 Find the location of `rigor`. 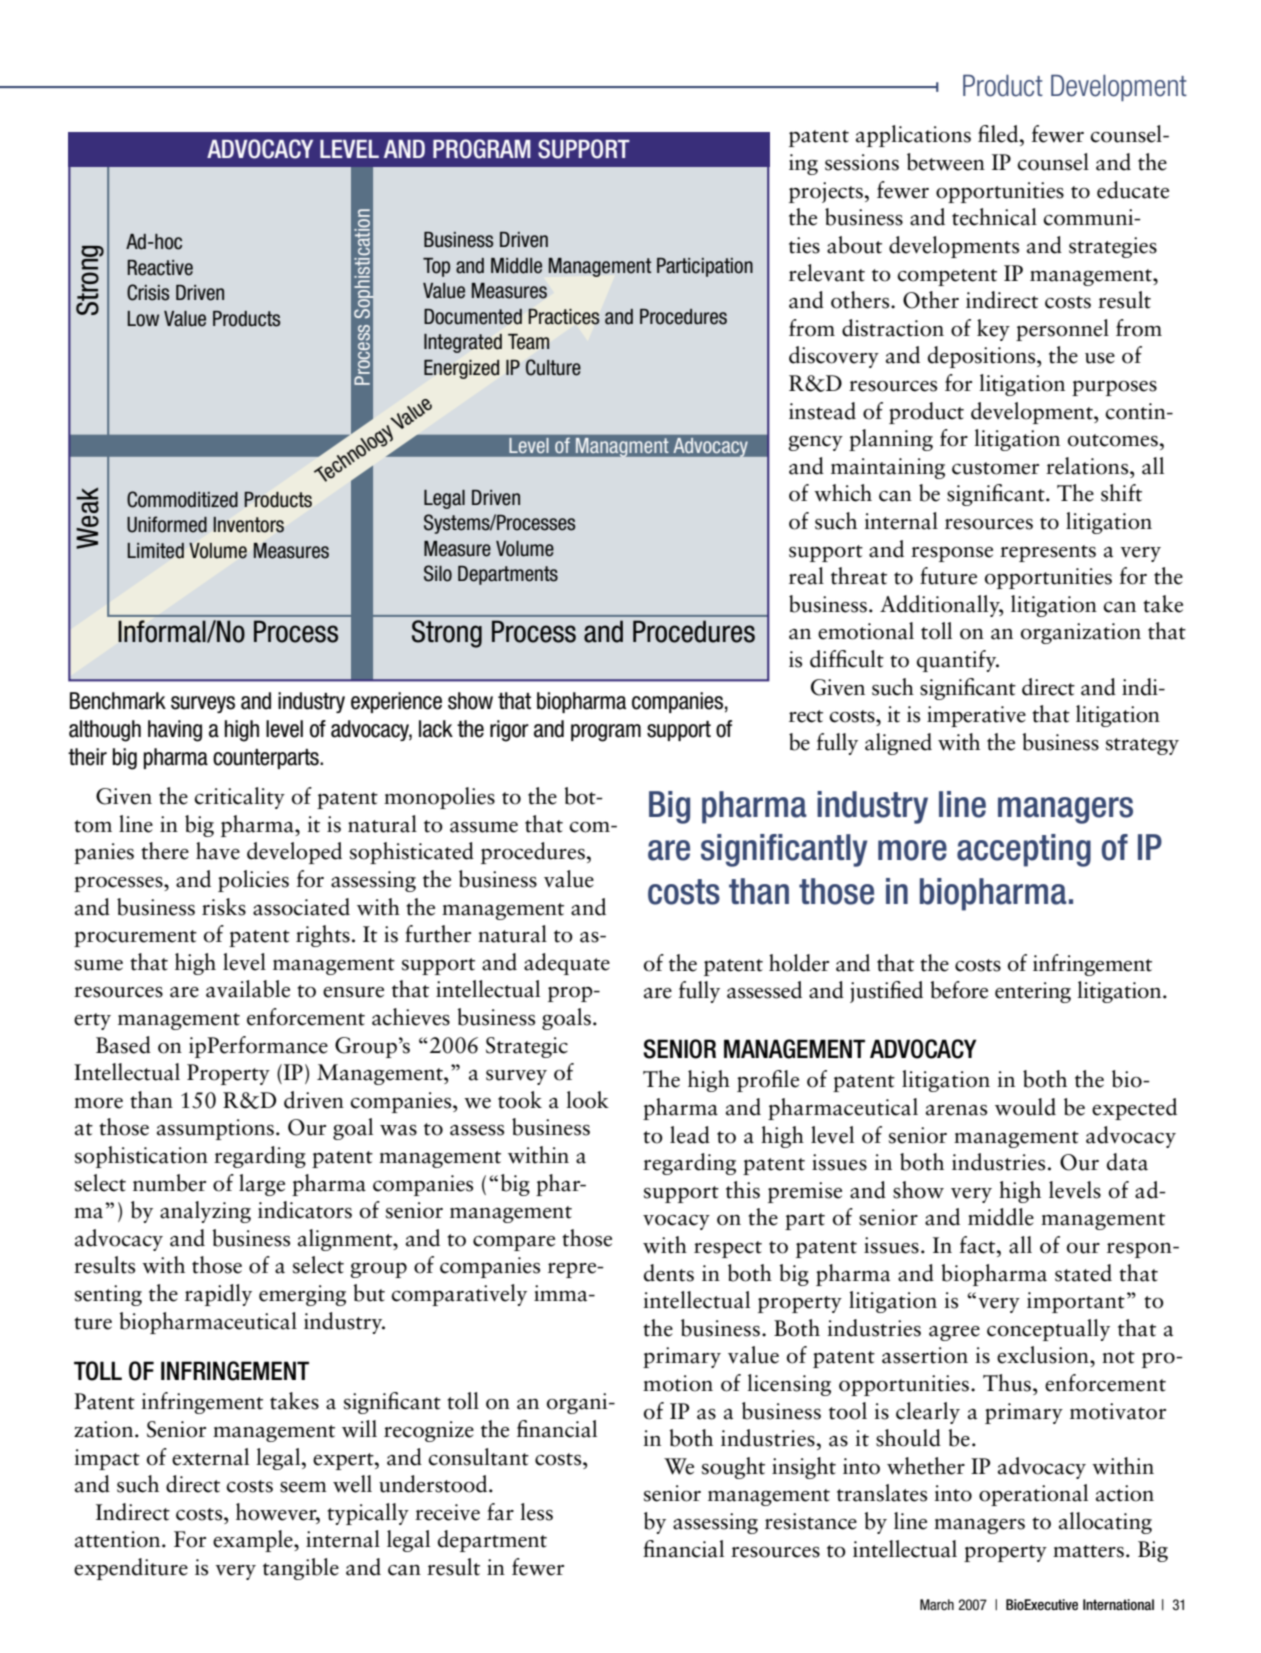

rigor is located at coordinates (509, 731).
